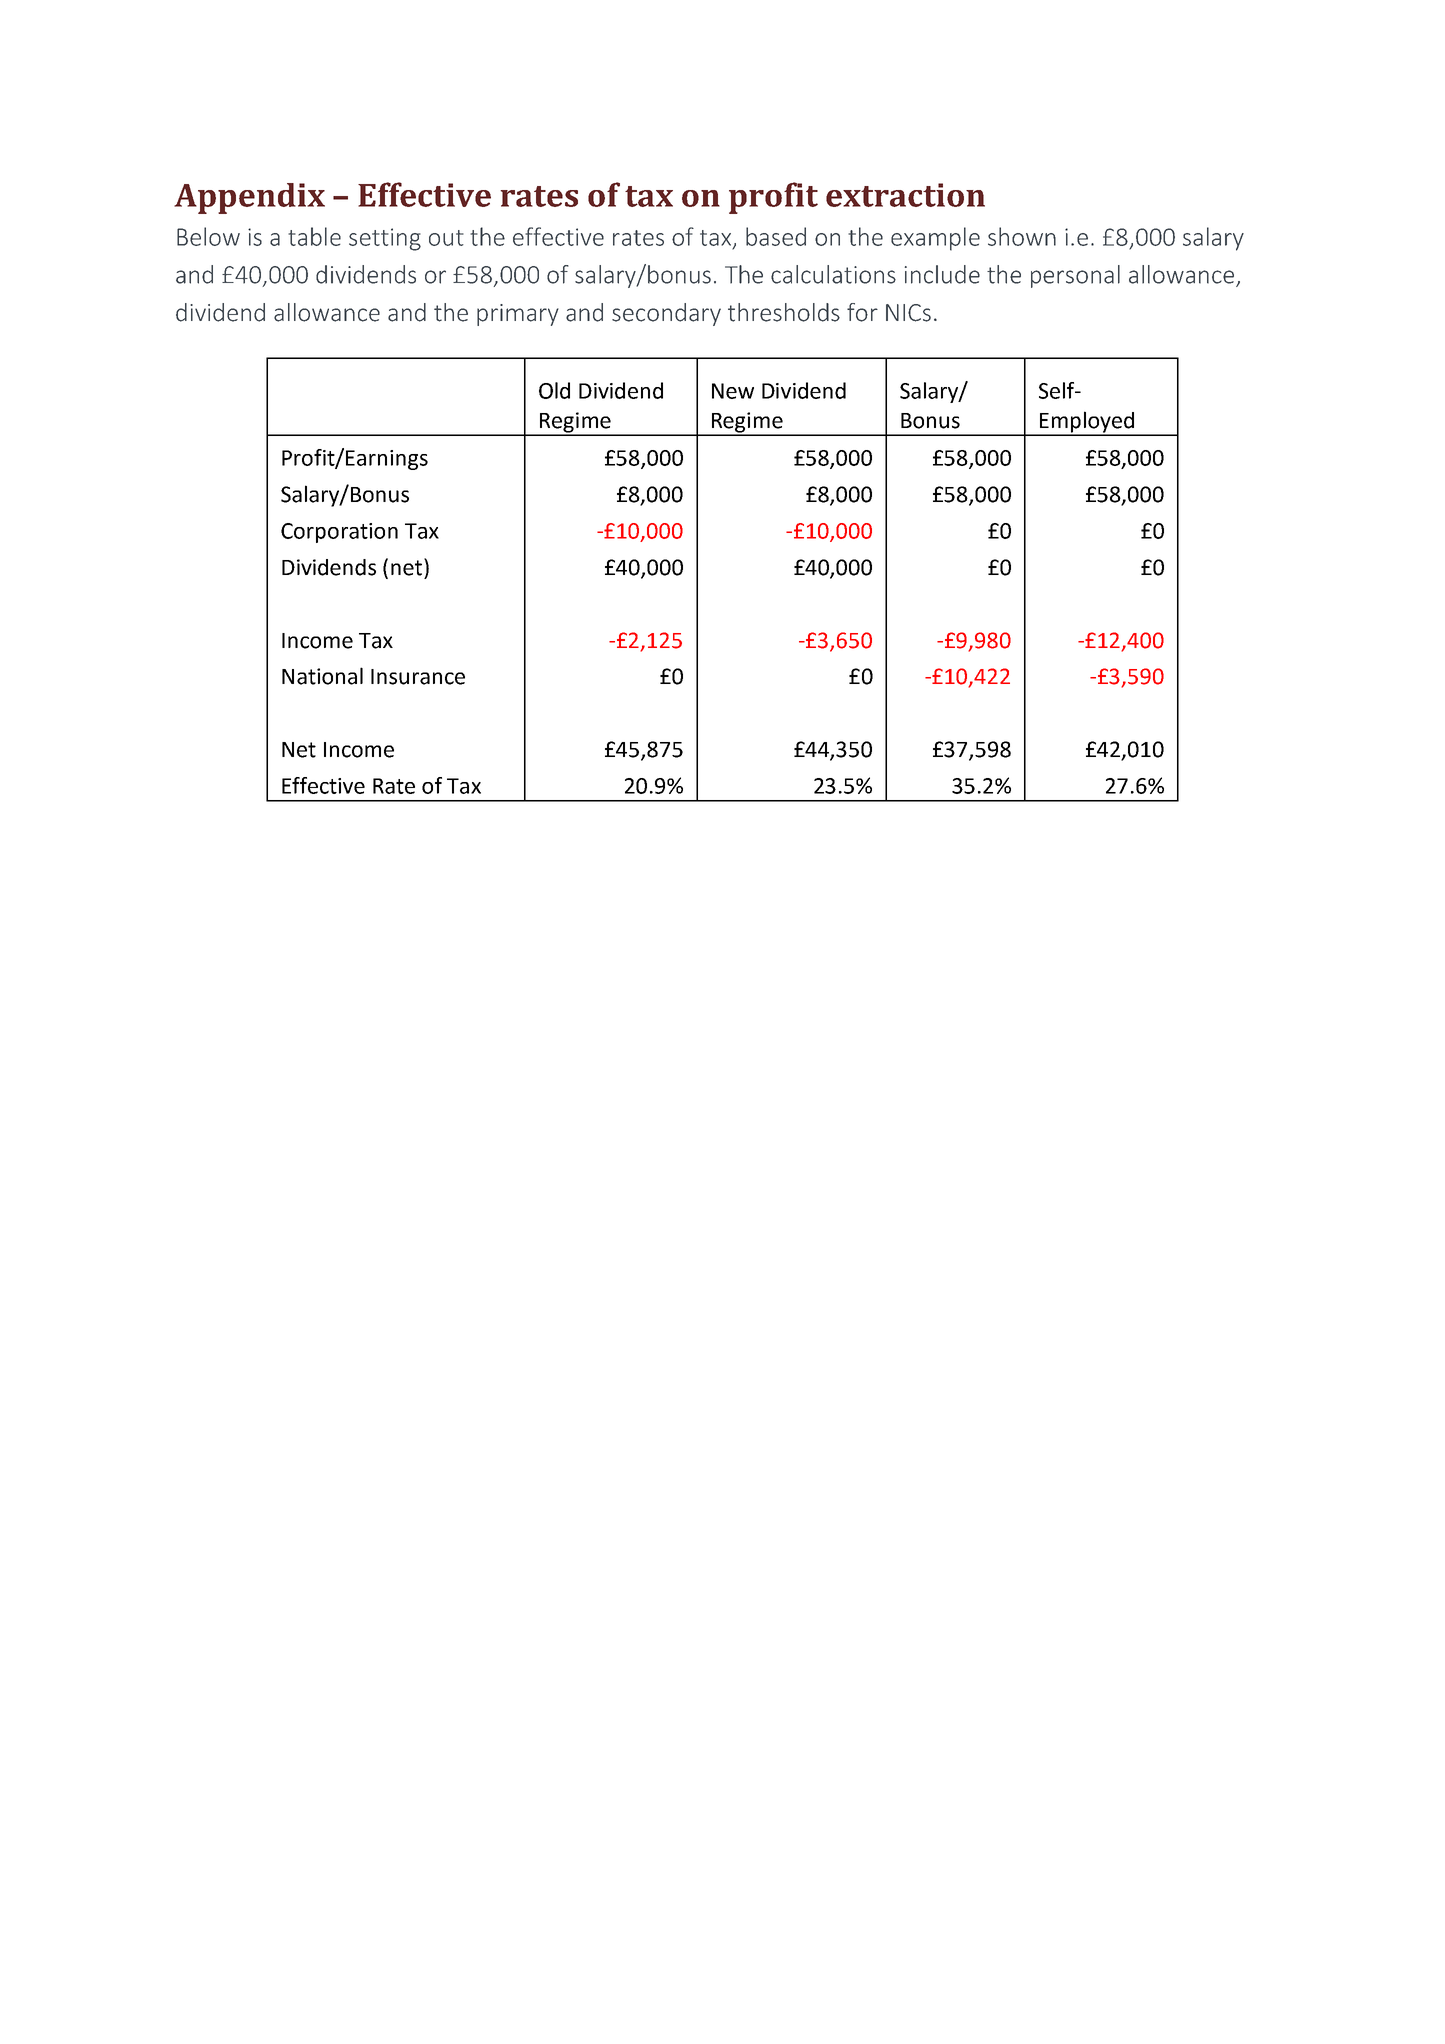 The image size is (1445, 2044). Describe the element at coordinates (776, 236) in the screenshot. I see `based` at that location.
